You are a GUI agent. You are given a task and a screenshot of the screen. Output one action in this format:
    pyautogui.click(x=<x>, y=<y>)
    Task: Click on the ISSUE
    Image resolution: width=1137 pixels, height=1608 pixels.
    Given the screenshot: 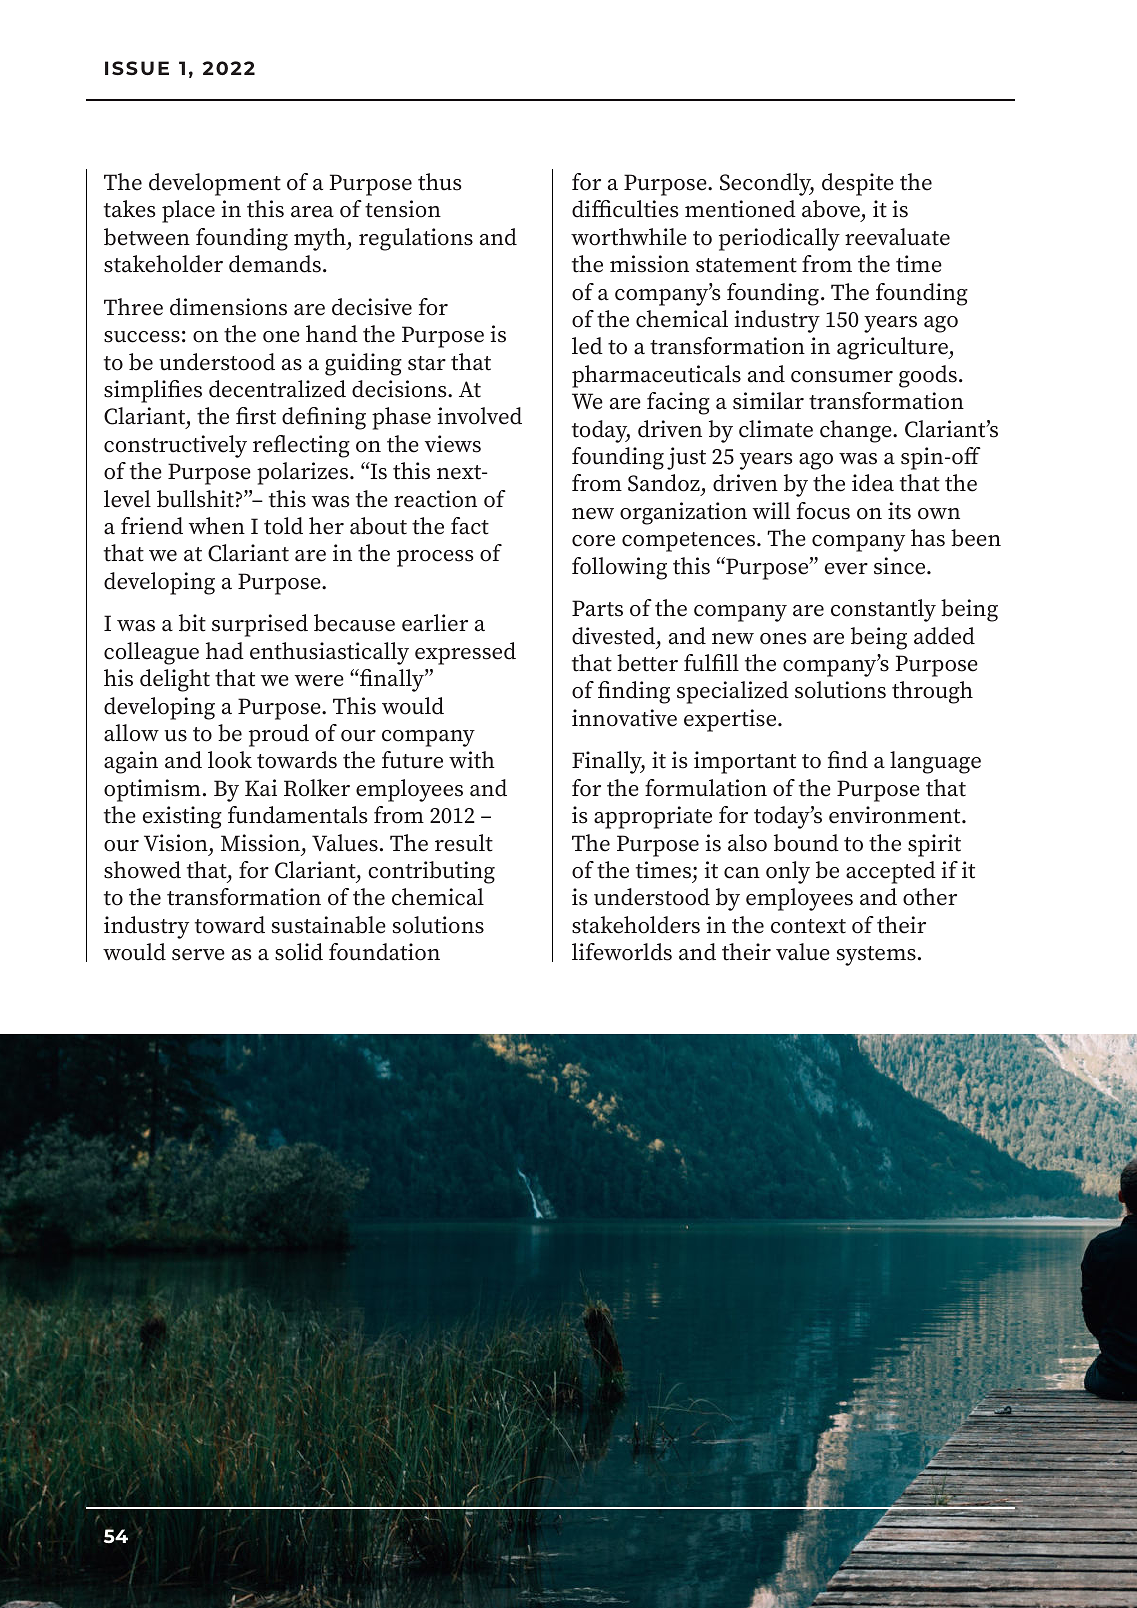 What is the action you would take?
    pyautogui.click(x=137, y=68)
